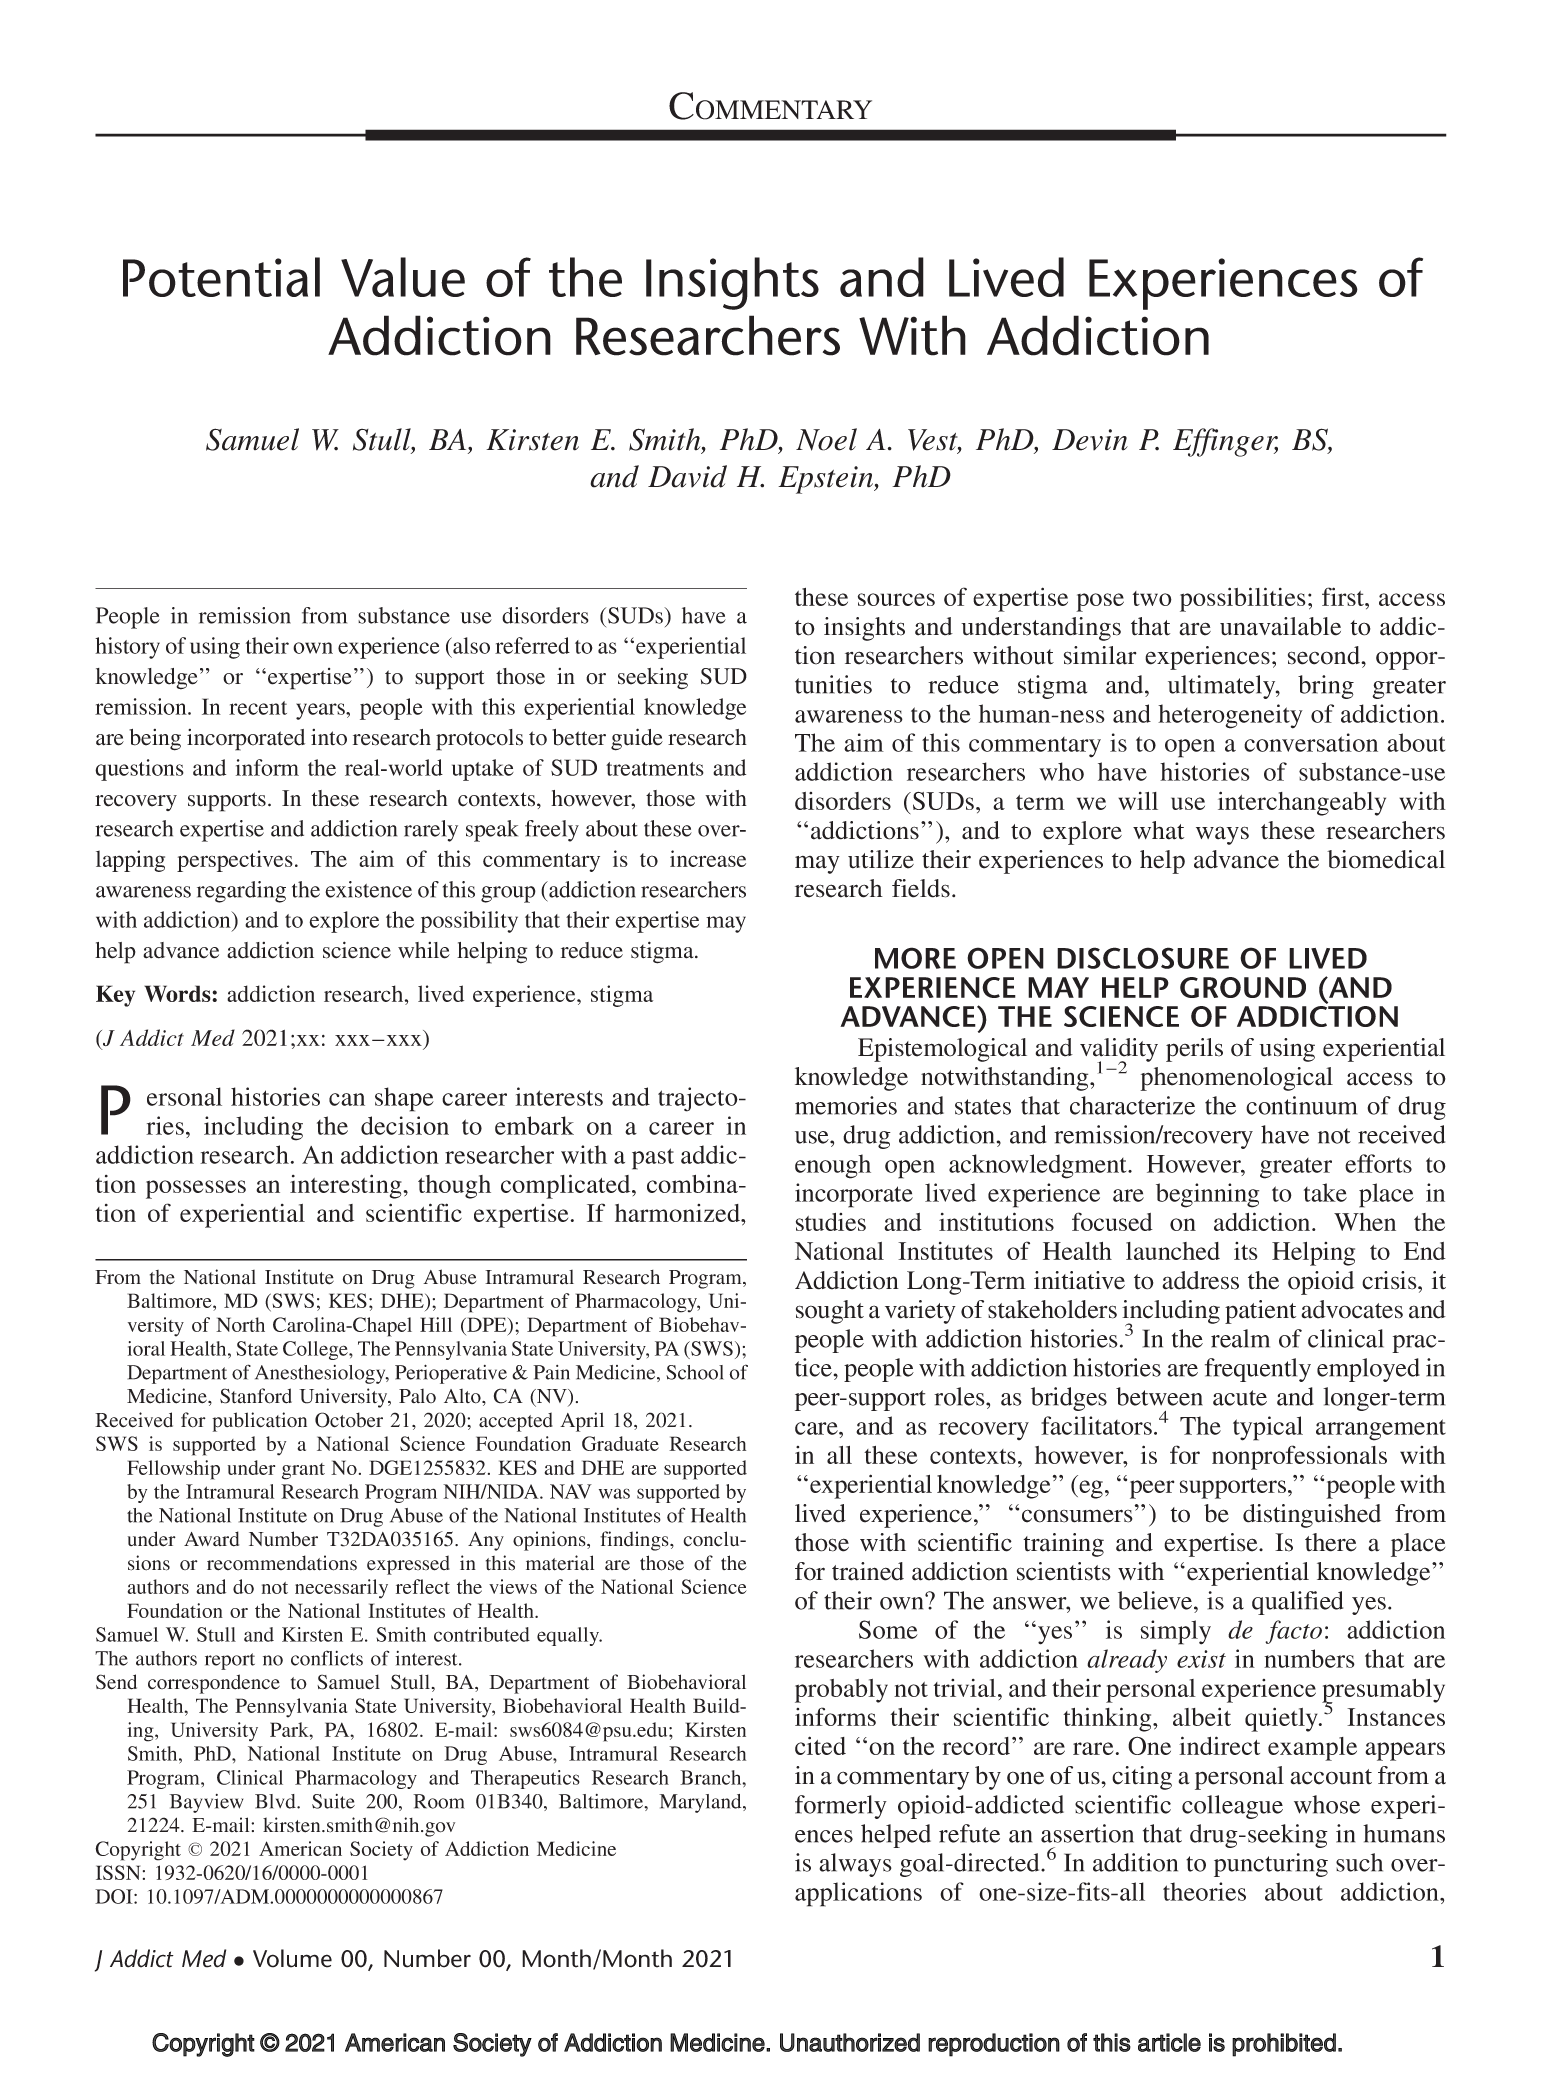 The image size is (1560, 2078). What do you see at coordinates (1090, 440) in the screenshot?
I see `Devin` at bounding box center [1090, 440].
